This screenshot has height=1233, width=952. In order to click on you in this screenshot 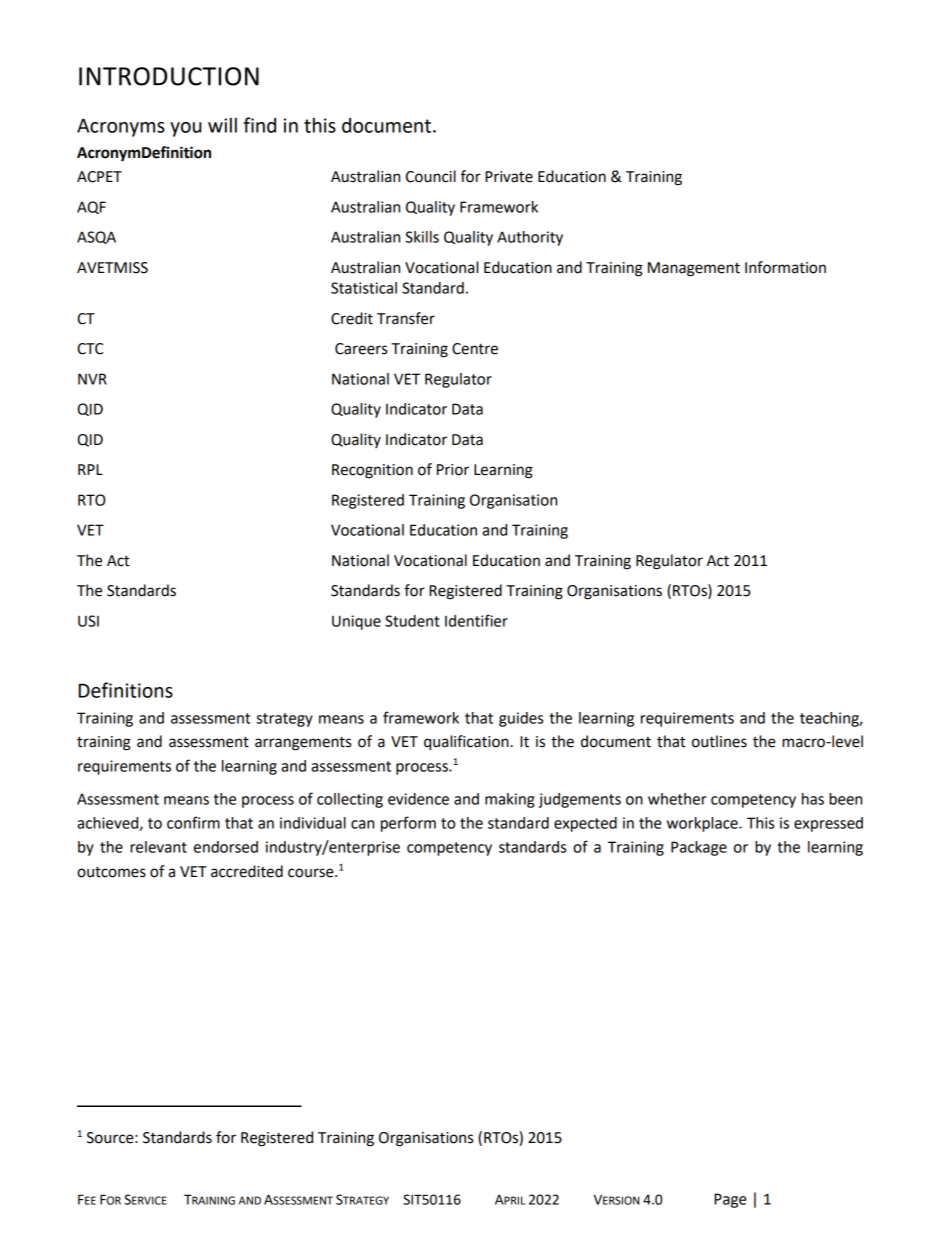, I will do `click(186, 129)`.
